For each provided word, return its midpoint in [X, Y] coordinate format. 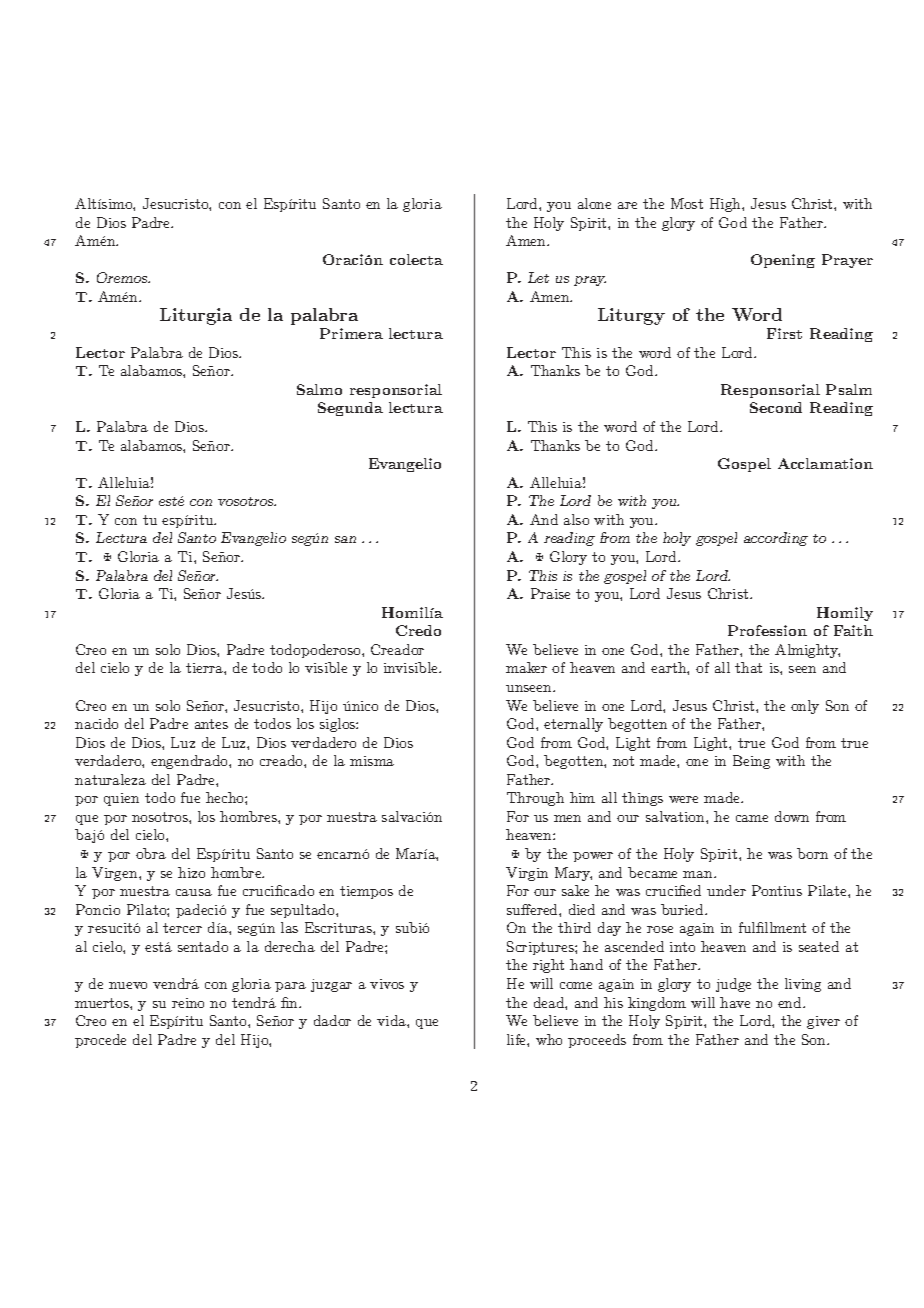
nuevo [128, 985]
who [549, 1039]
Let [538, 277]
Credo [418, 630]
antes [211, 724]
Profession [767, 630]
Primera [351, 333]
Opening [783, 261]
